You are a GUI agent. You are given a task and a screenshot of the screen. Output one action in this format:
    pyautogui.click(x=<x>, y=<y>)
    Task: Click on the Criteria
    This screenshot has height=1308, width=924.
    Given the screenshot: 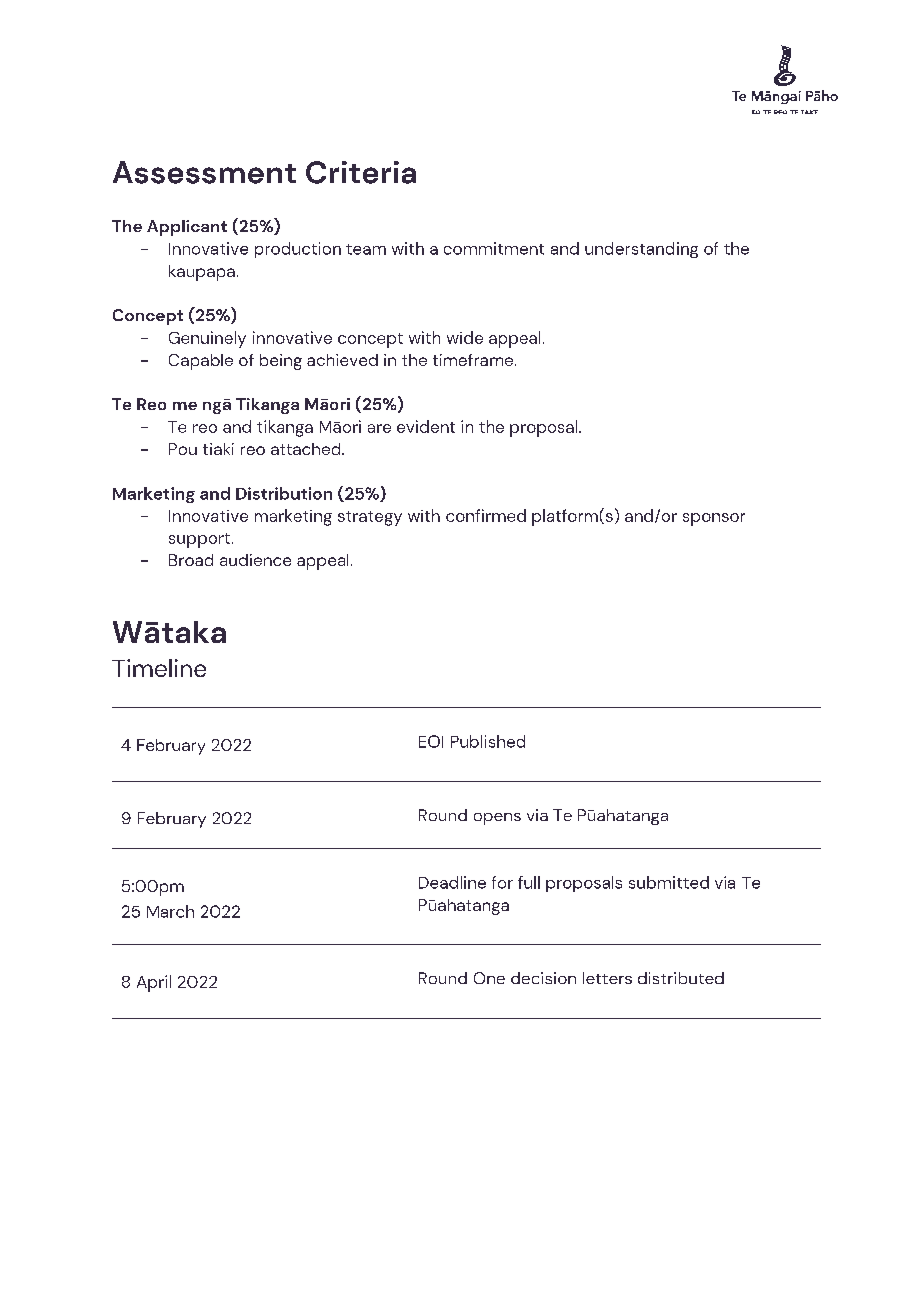 What is the action you would take?
    pyautogui.click(x=361, y=172)
